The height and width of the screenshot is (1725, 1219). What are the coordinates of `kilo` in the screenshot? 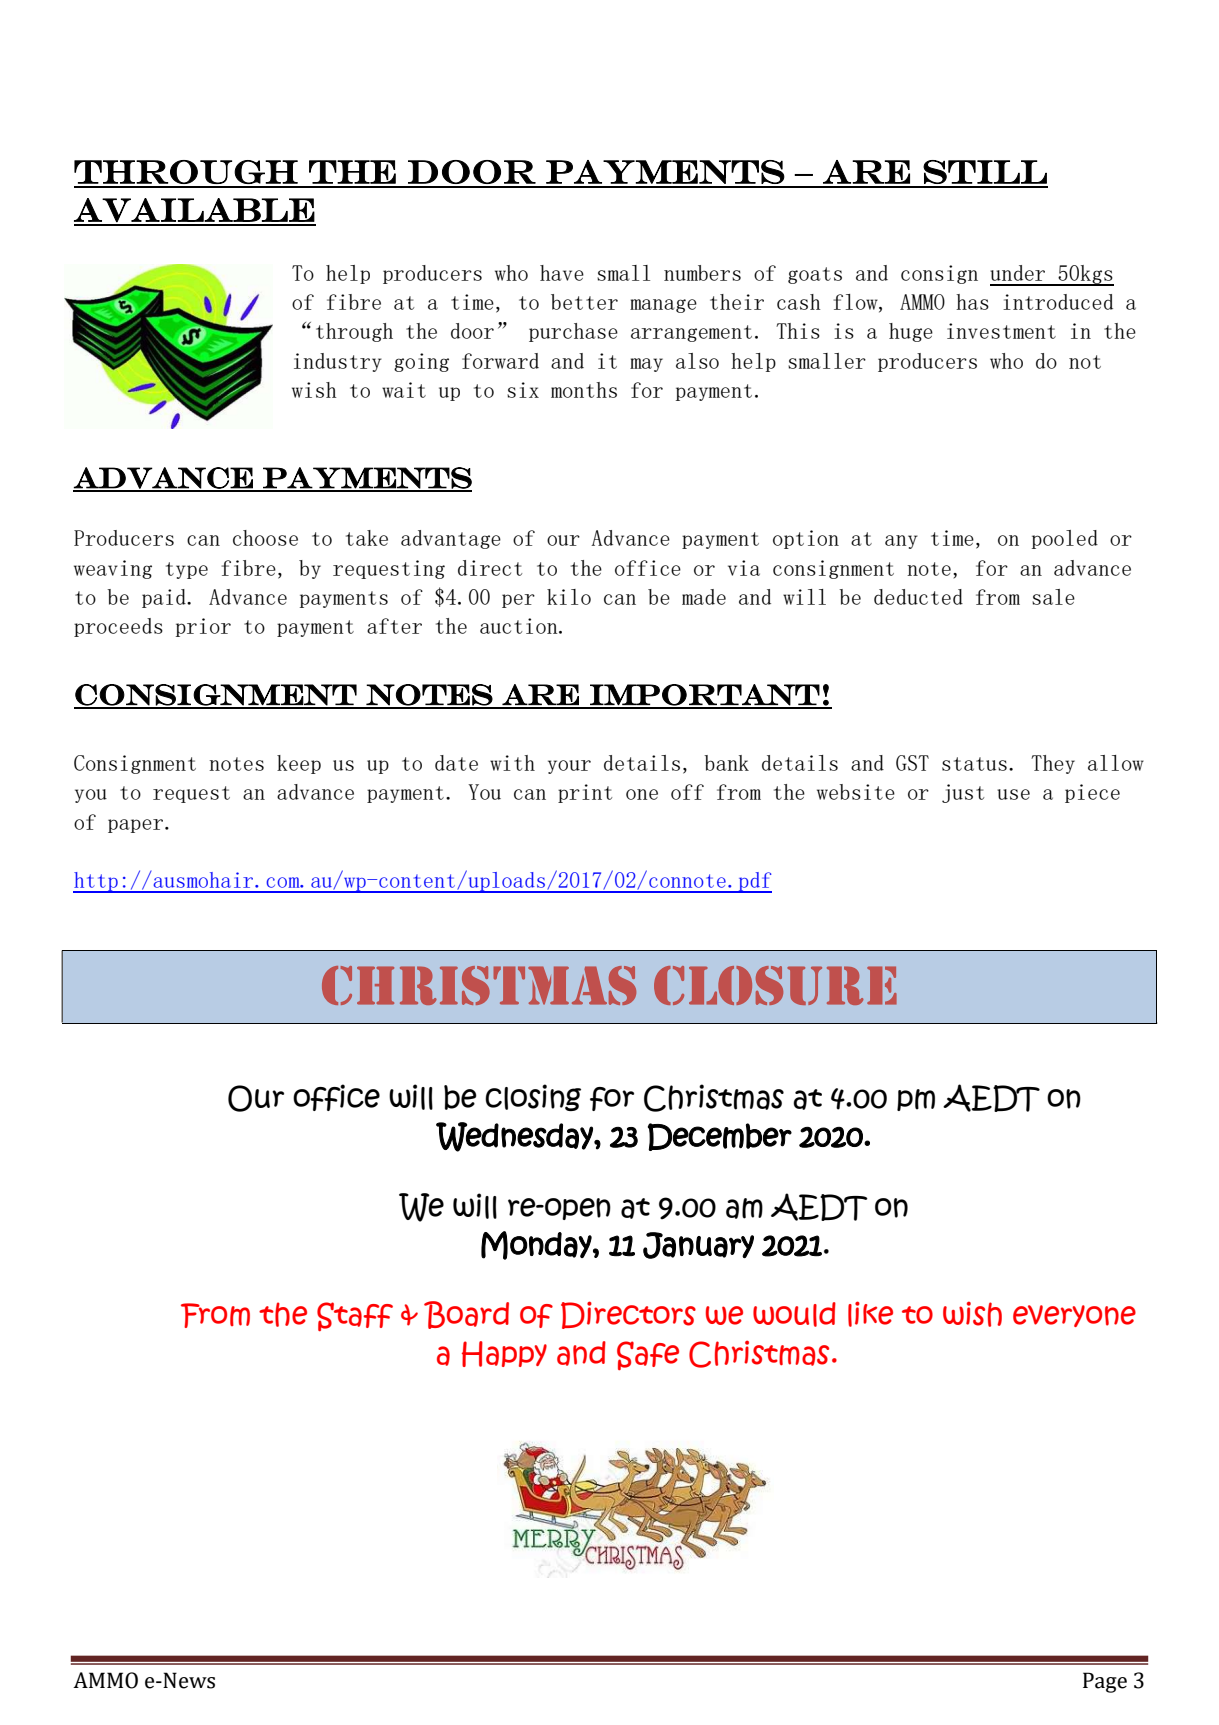 It's located at (569, 597).
